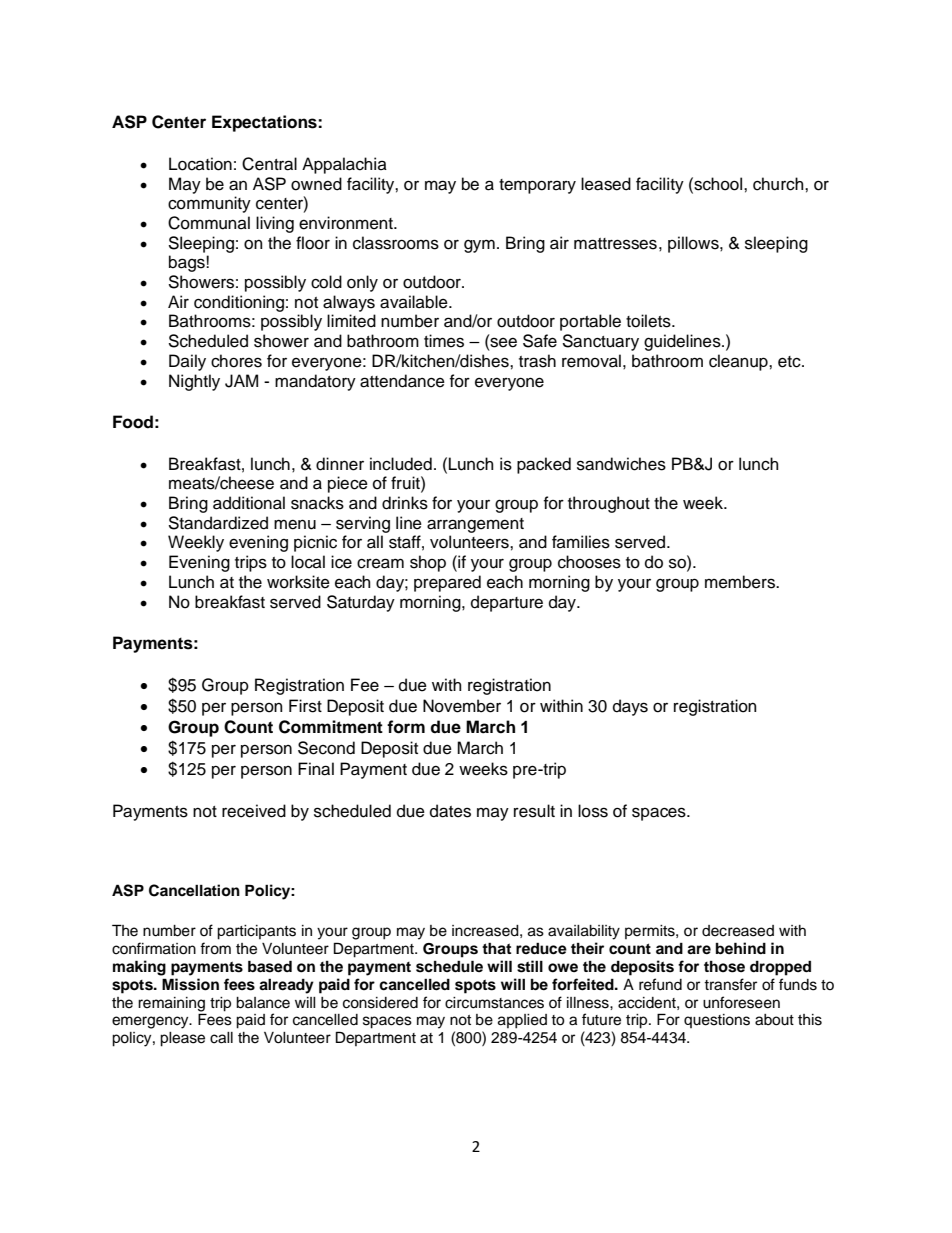 The height and width of the screenshot is (1233, 952). Describe the element at coordinates (779, 184) in the screenshot. I see `church` at that location.
